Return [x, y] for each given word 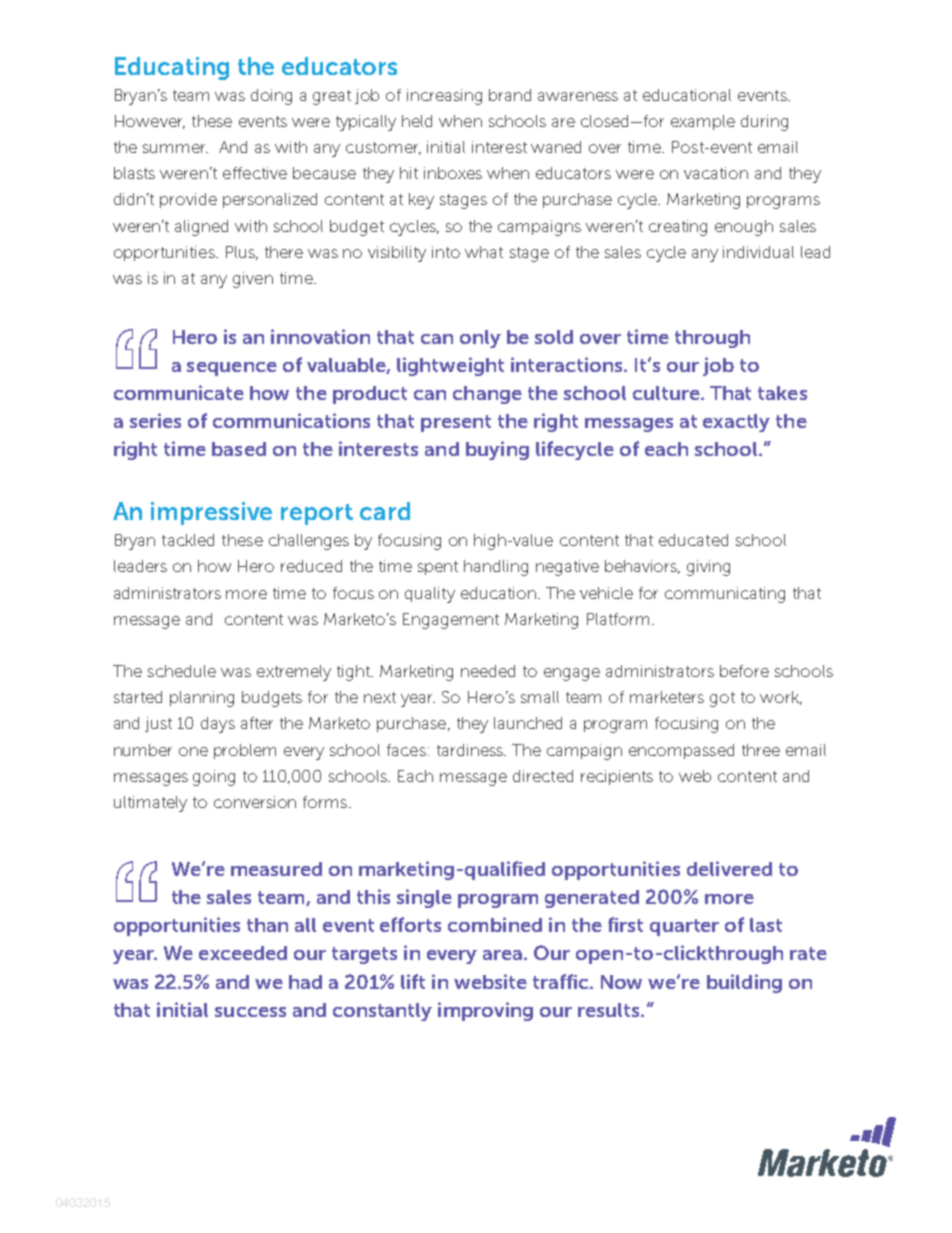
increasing [444, 97]
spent [438, 568]
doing [271, 97]
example [703, 122]
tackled [188, 540]
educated [693, 540]
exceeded [243, 953]
